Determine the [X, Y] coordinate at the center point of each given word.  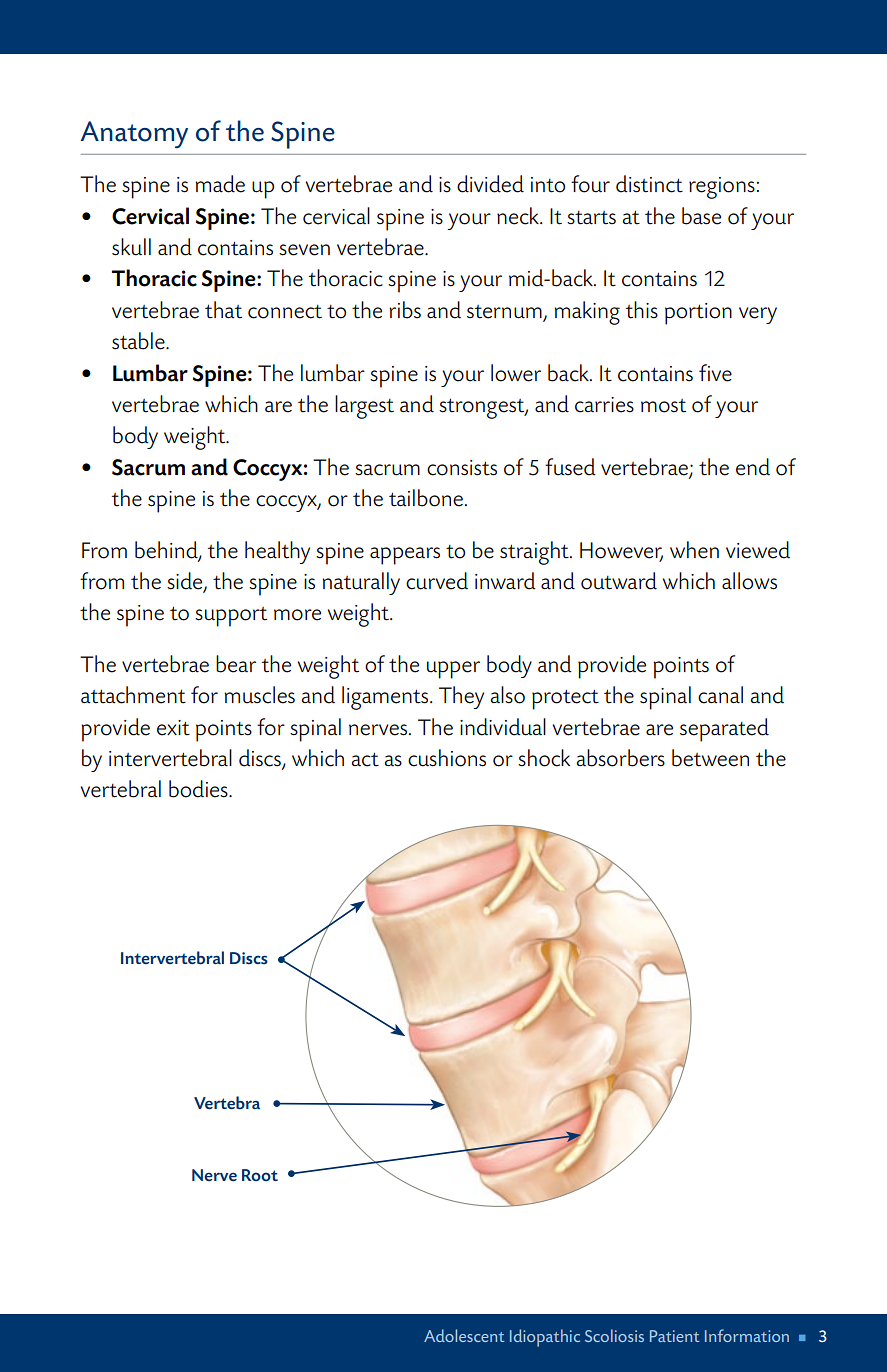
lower [516, 373]
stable [139, 341]
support [231, 617]
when [694, 550]
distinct [649, 184]
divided [490, 184]
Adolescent [464, 1335]
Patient [674, 1336]
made [220, 184]
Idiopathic [545, 1338]
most [663, 406]
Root [260, 1175]
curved [437, 581]
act [365, 759]
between [710, 758]
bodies [199, 789]
